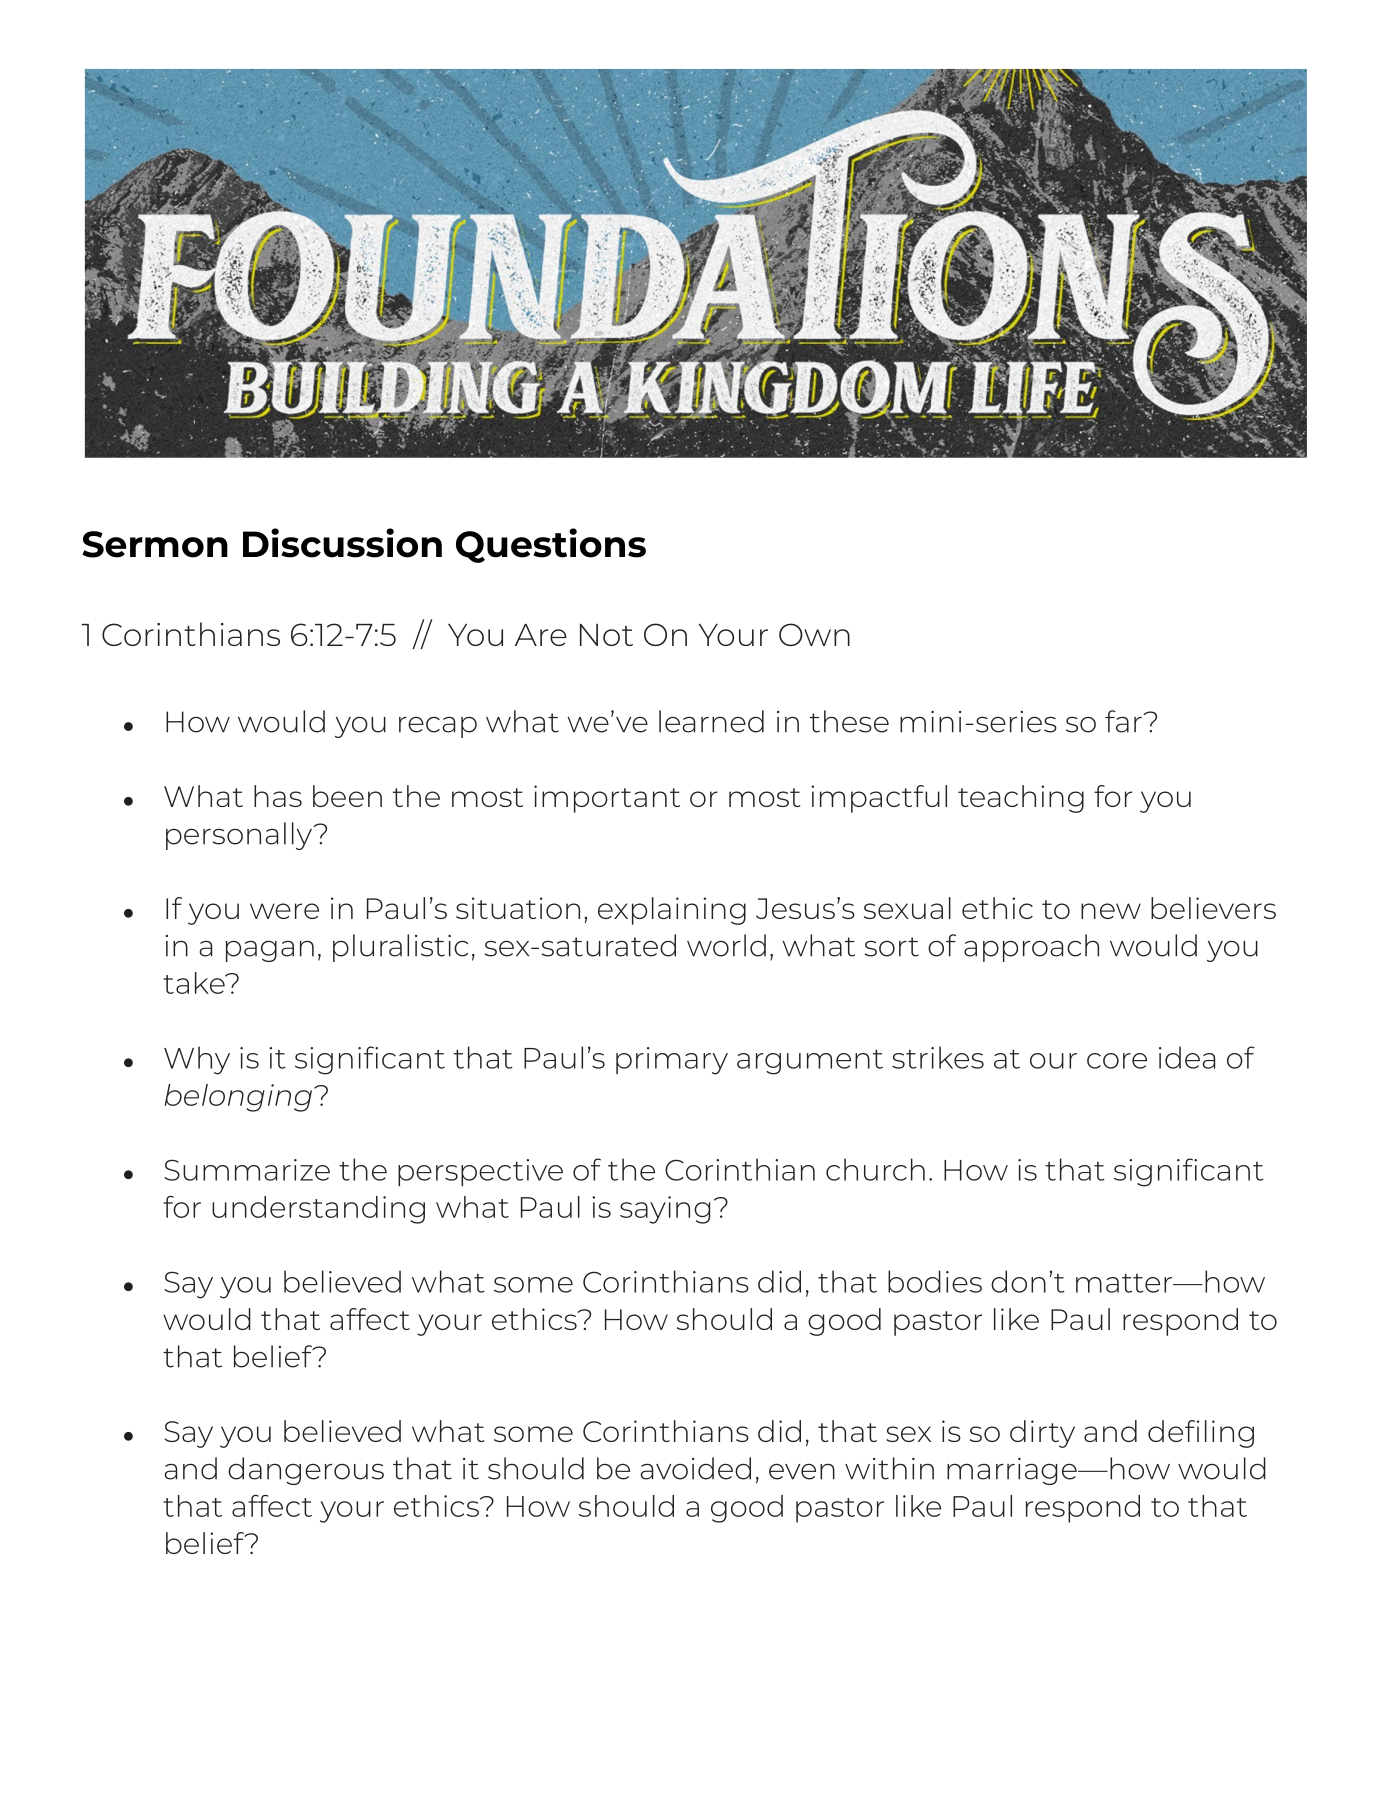 This document has height=1793, width=1385. What do you see at coordinates (342, 543) in the document?
I see `Discussion` at bounding box center [342, 543].
